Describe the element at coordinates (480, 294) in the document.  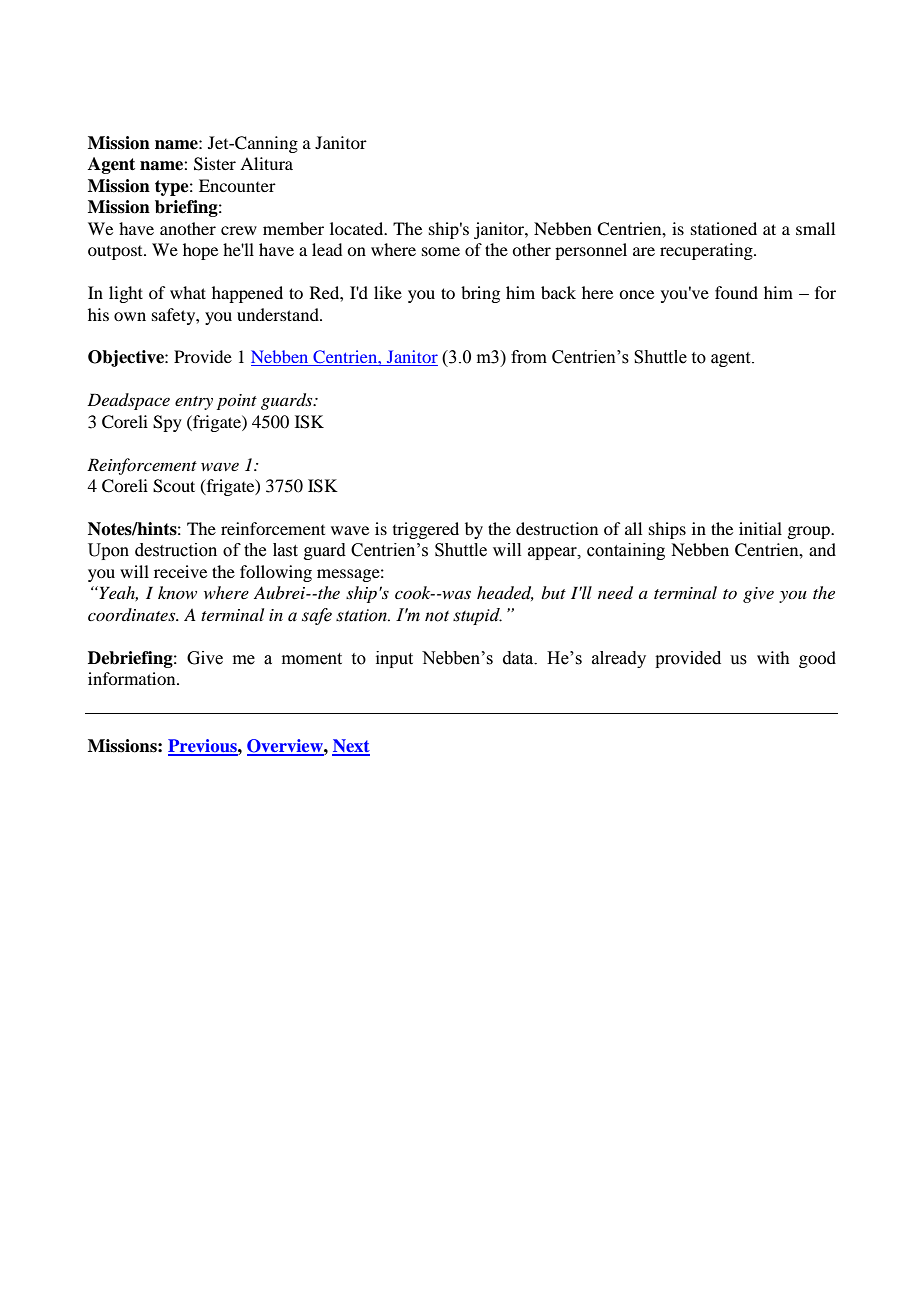
I see `bring` at that location.
